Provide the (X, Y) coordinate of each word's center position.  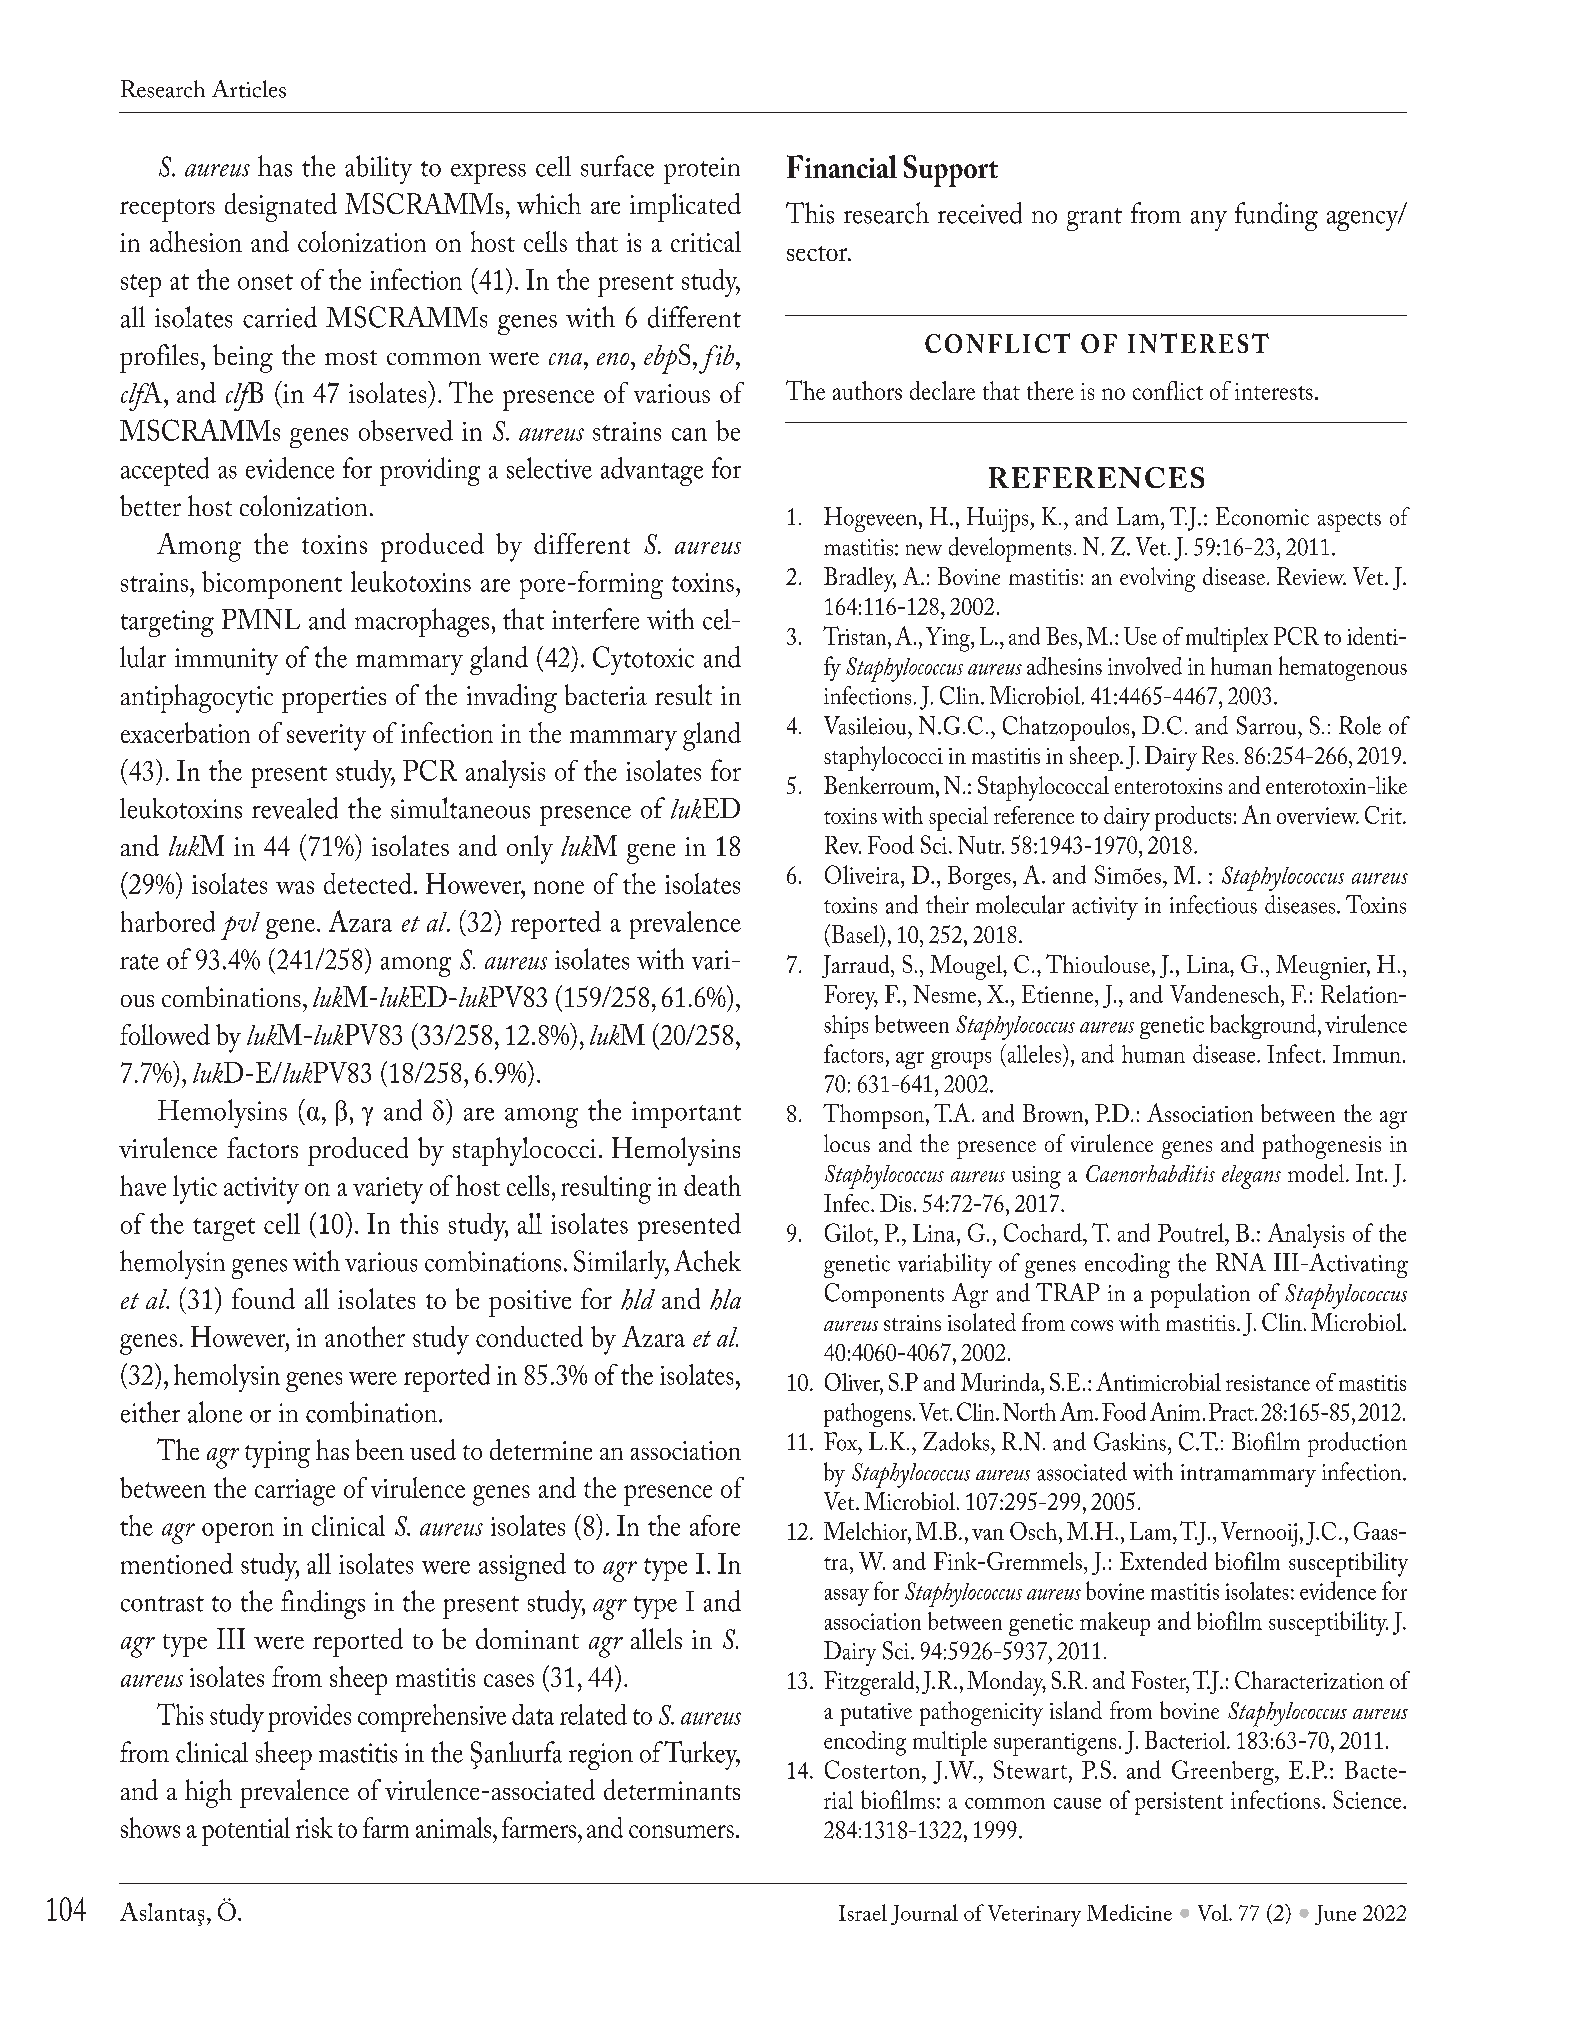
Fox (841, 1441)
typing (277, 1454)
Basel (855, 935)
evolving (1157, 579)
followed (165, 1034)
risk (314, 1827)
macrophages (422, 622)
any (1209, 221)
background (1263, 1026)
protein (702, 170)
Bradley (860, 579)
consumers (681, 1831)
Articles (249, 89)
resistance (1268, 1383)
